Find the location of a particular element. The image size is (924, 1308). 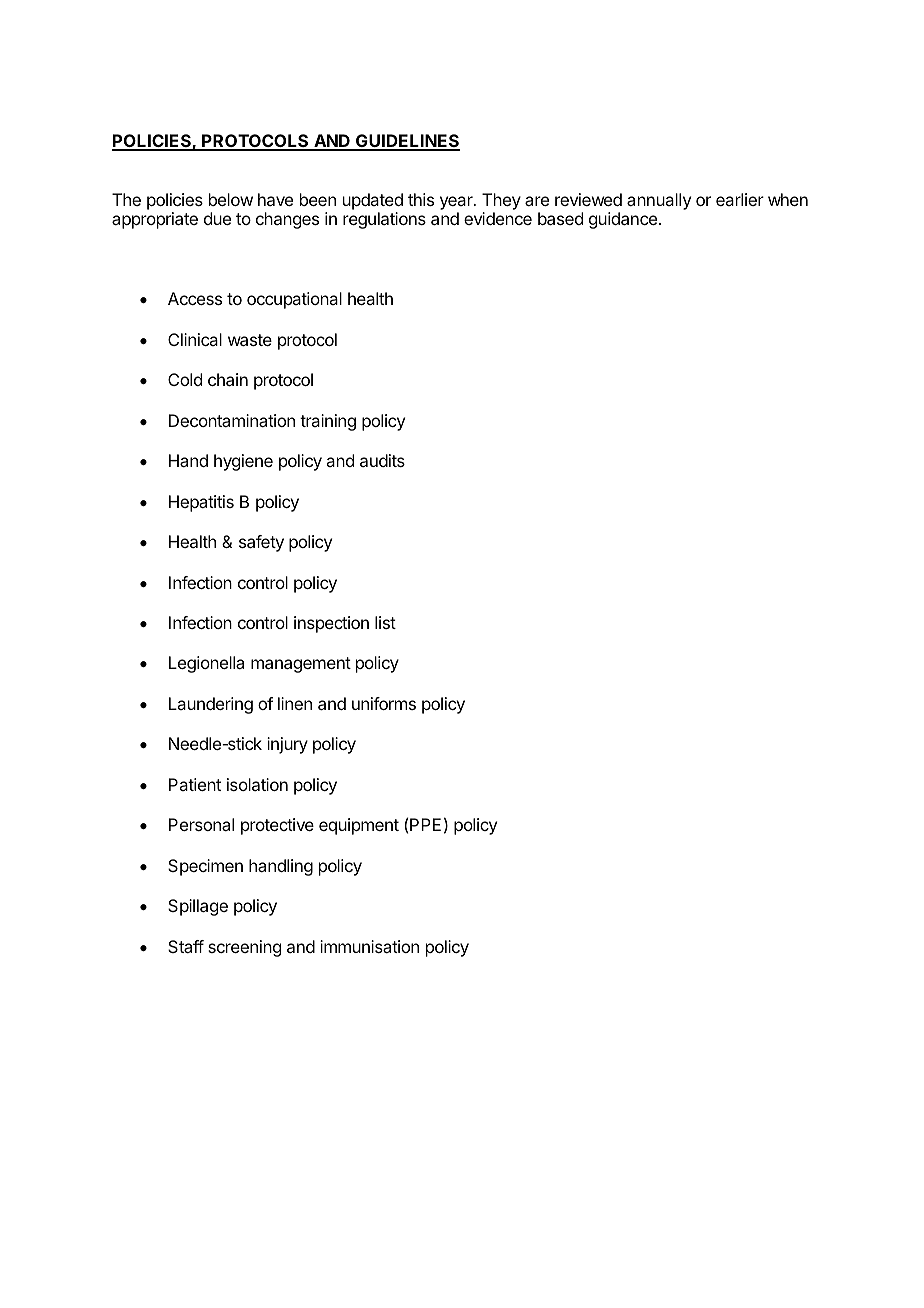

year is located at coordinates (457, 204).
